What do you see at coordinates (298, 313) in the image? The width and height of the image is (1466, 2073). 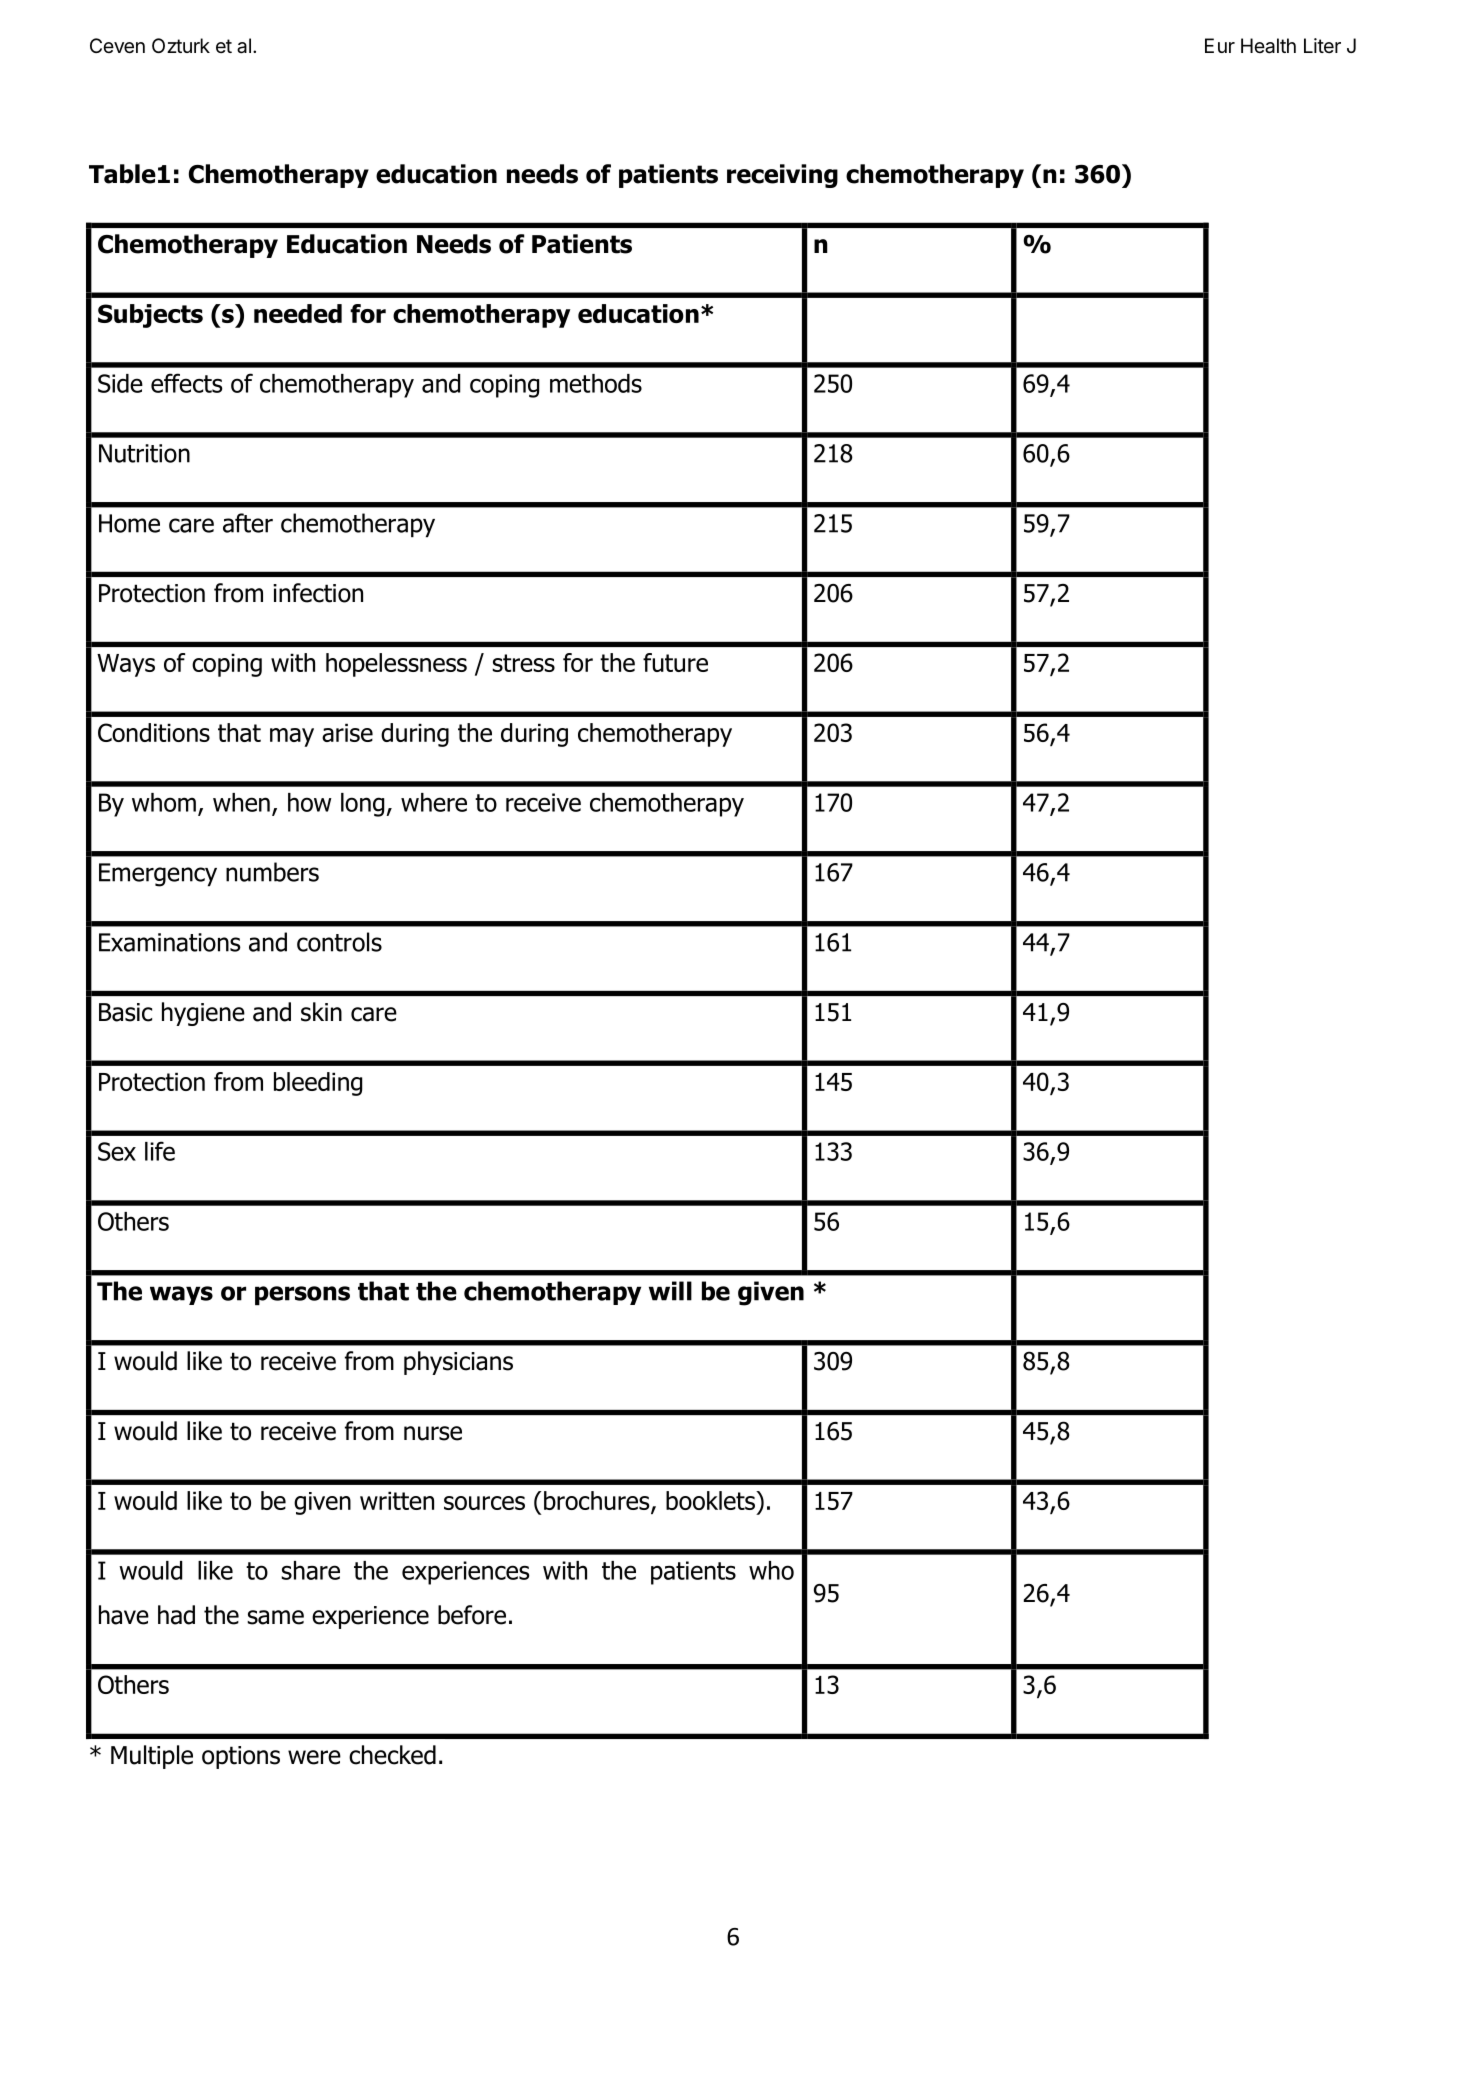 I see `needed` at bounding box center [298, 313].
